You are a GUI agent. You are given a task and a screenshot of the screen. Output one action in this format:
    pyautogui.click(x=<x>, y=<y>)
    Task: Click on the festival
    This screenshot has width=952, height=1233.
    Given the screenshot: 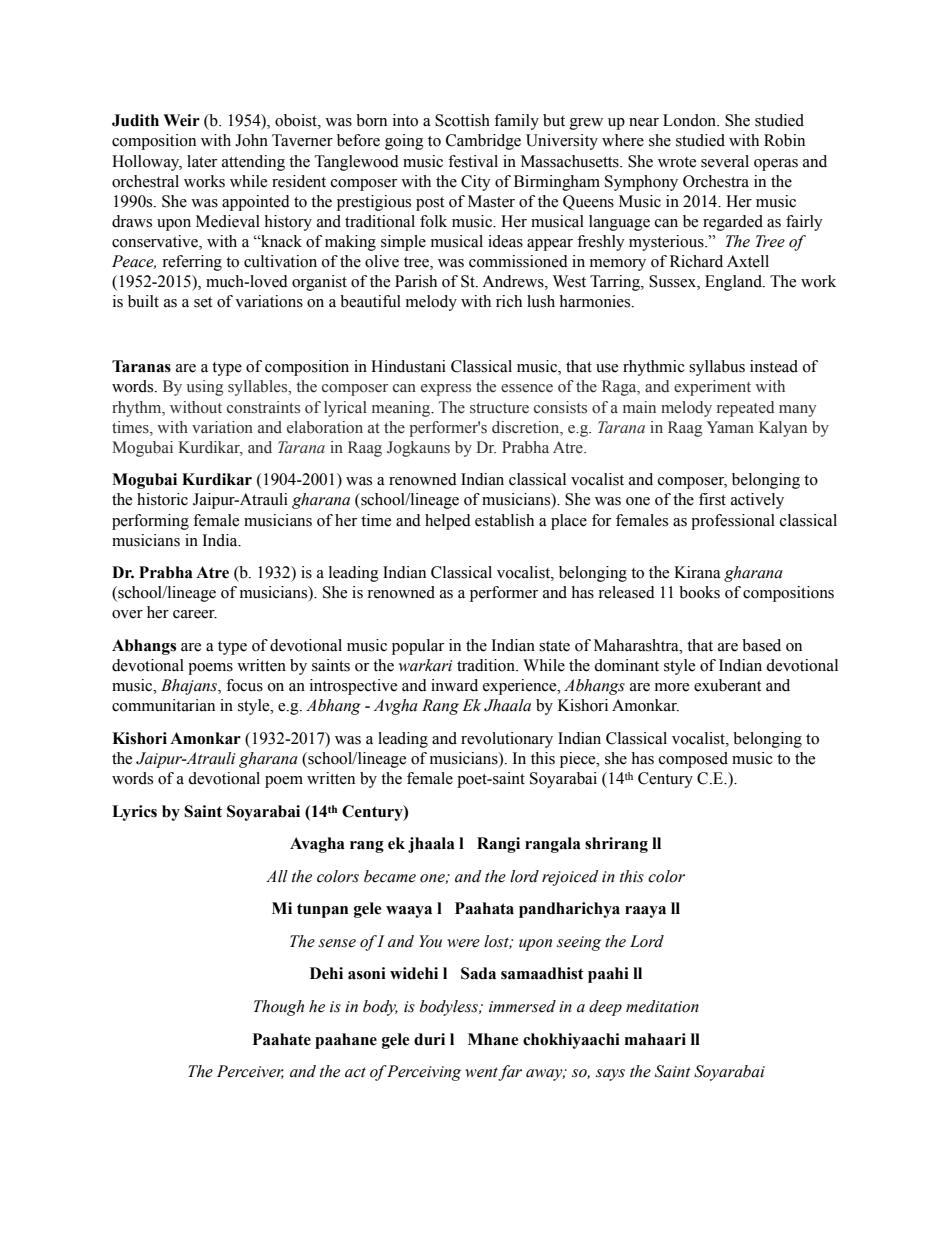 What is the action you would take?
    pyautogui.click(x=473, y=161)
